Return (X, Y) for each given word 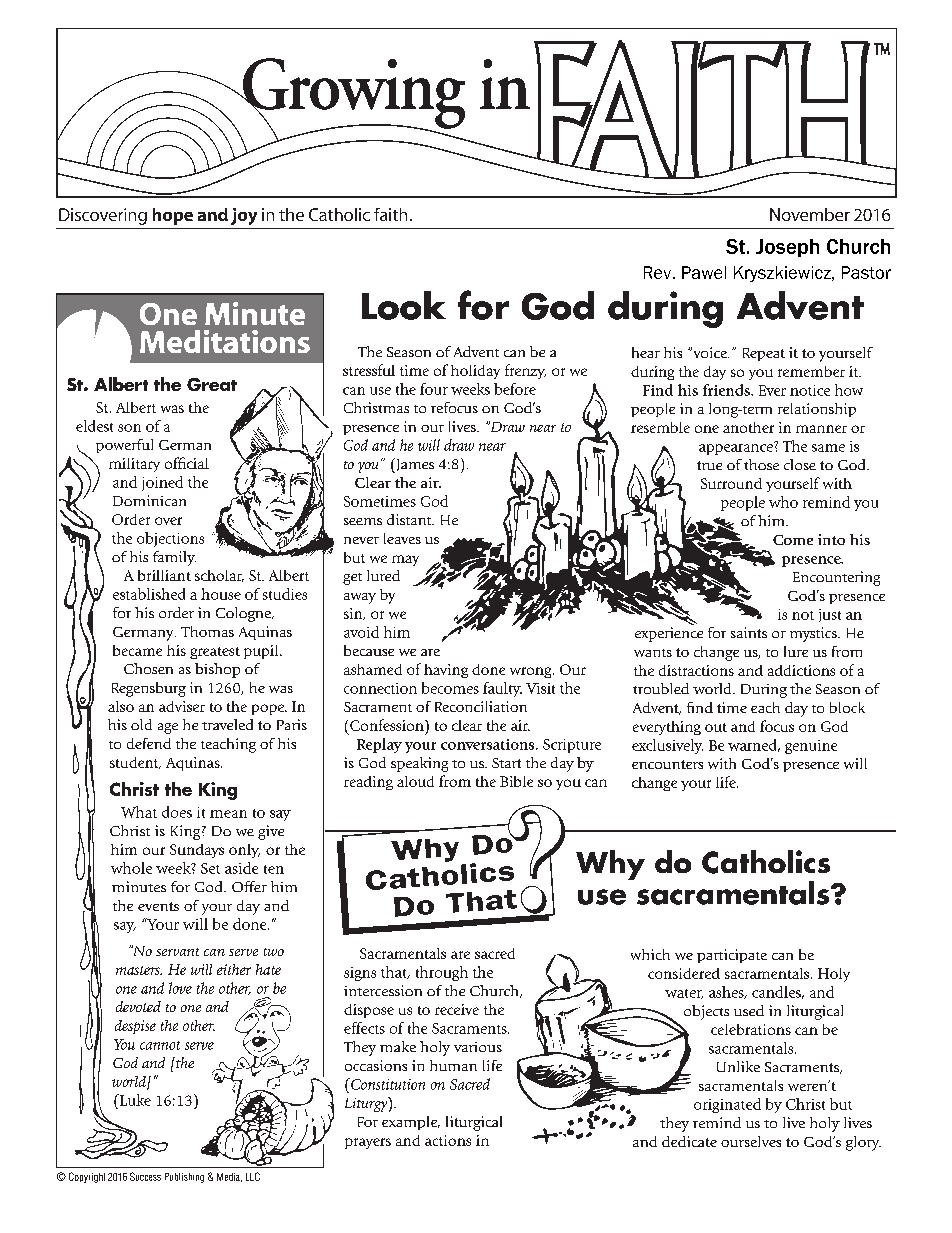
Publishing (184, 1178)
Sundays (197, 851)
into (831, 539)
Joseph (787, 248)
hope (173, 216)
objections (170, 539)
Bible (516, 781)
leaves (402, 538)
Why (610, 865)
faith (390, 214)
